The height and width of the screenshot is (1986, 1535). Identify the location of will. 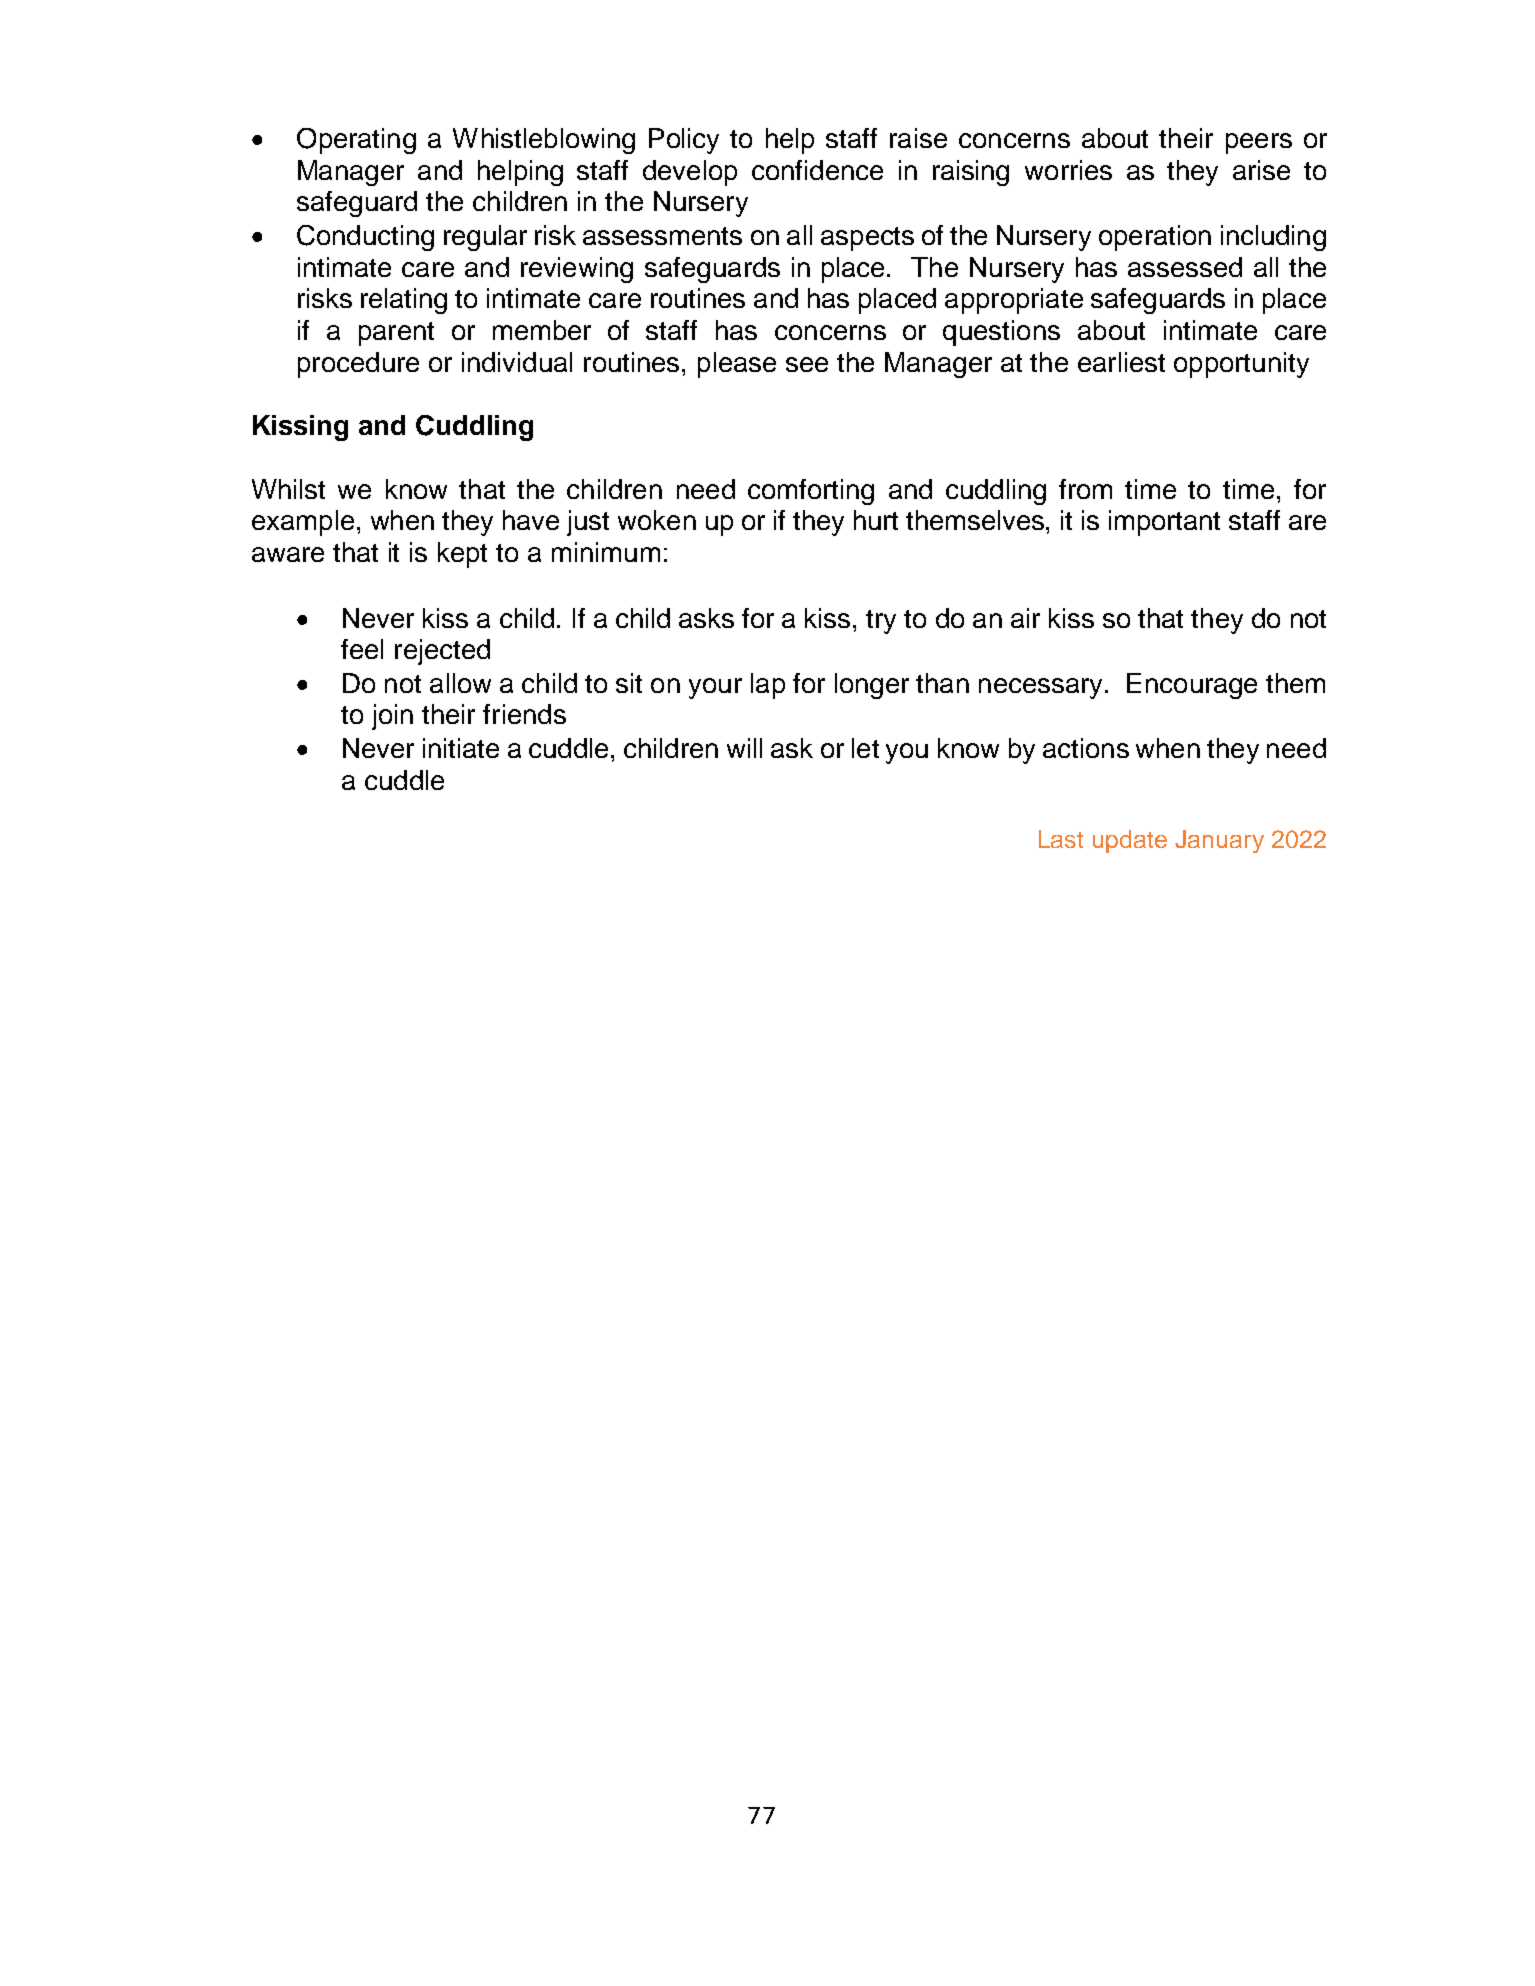
(744, 748).
